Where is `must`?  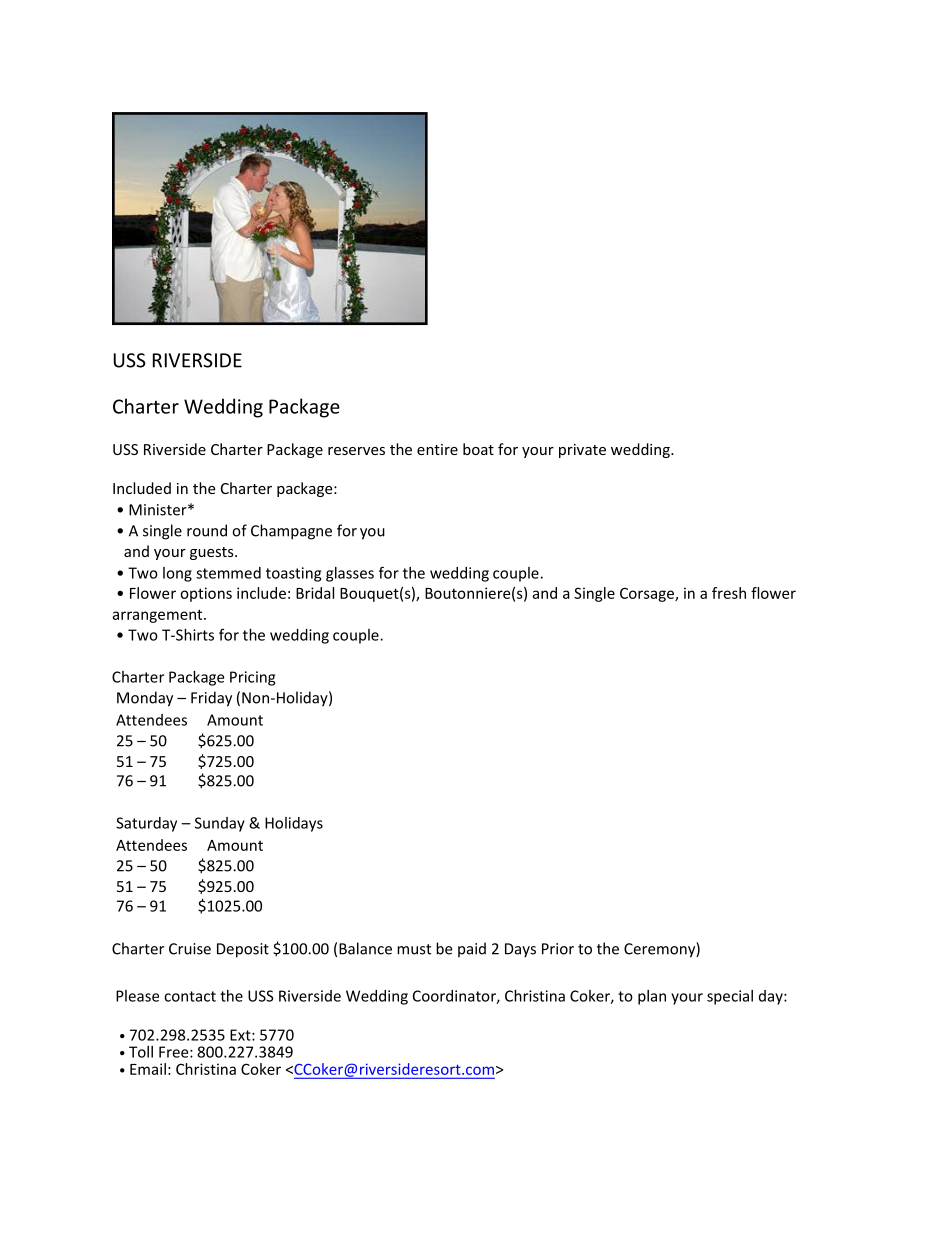 must is located at coordinates (414, 949).
